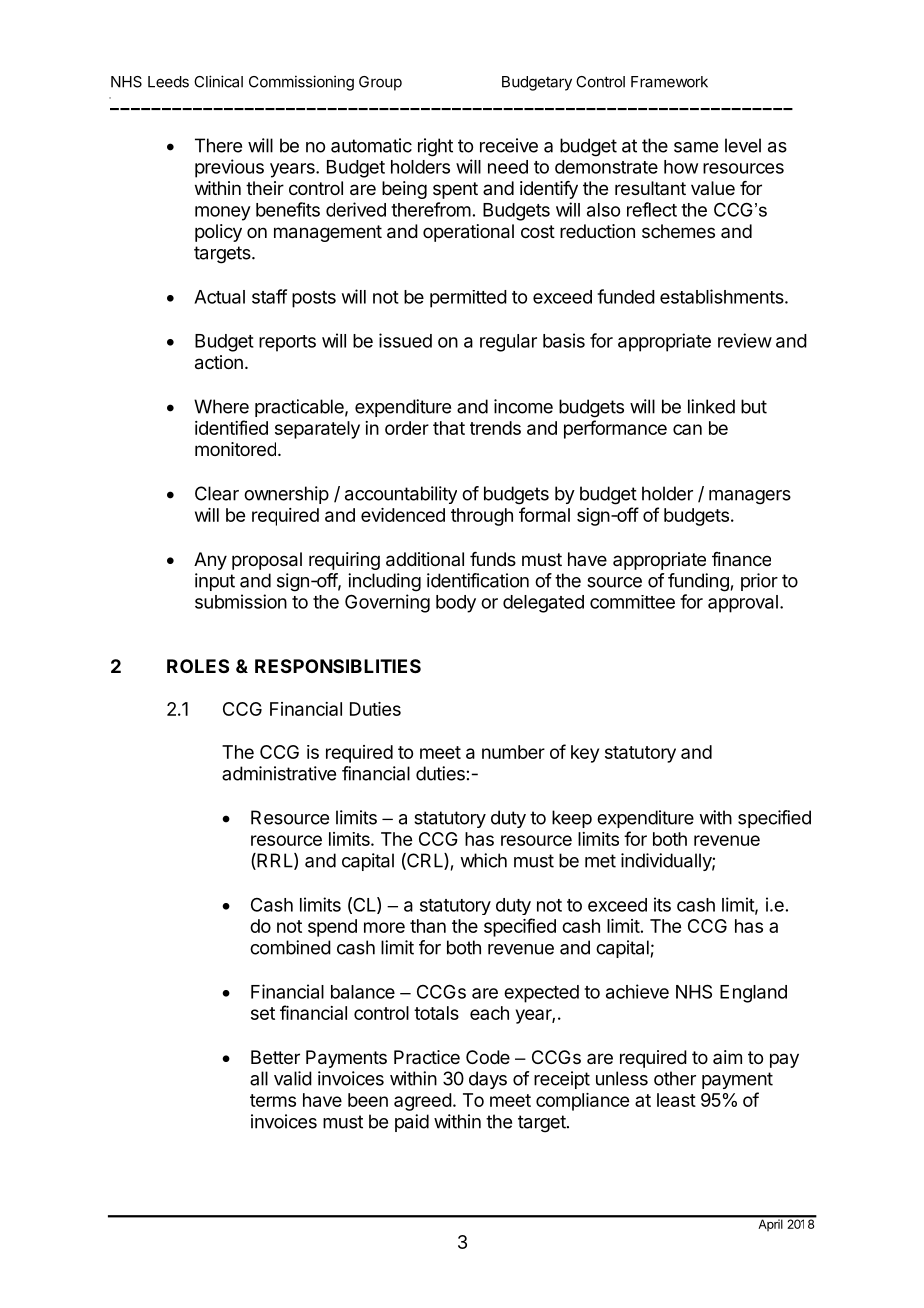 Image resolution: width=924 pixels, height=1308 pixels. What do you see at coordinates (219, 362) in the screenshot?
I see `action` at bounding box center [219, 362].
